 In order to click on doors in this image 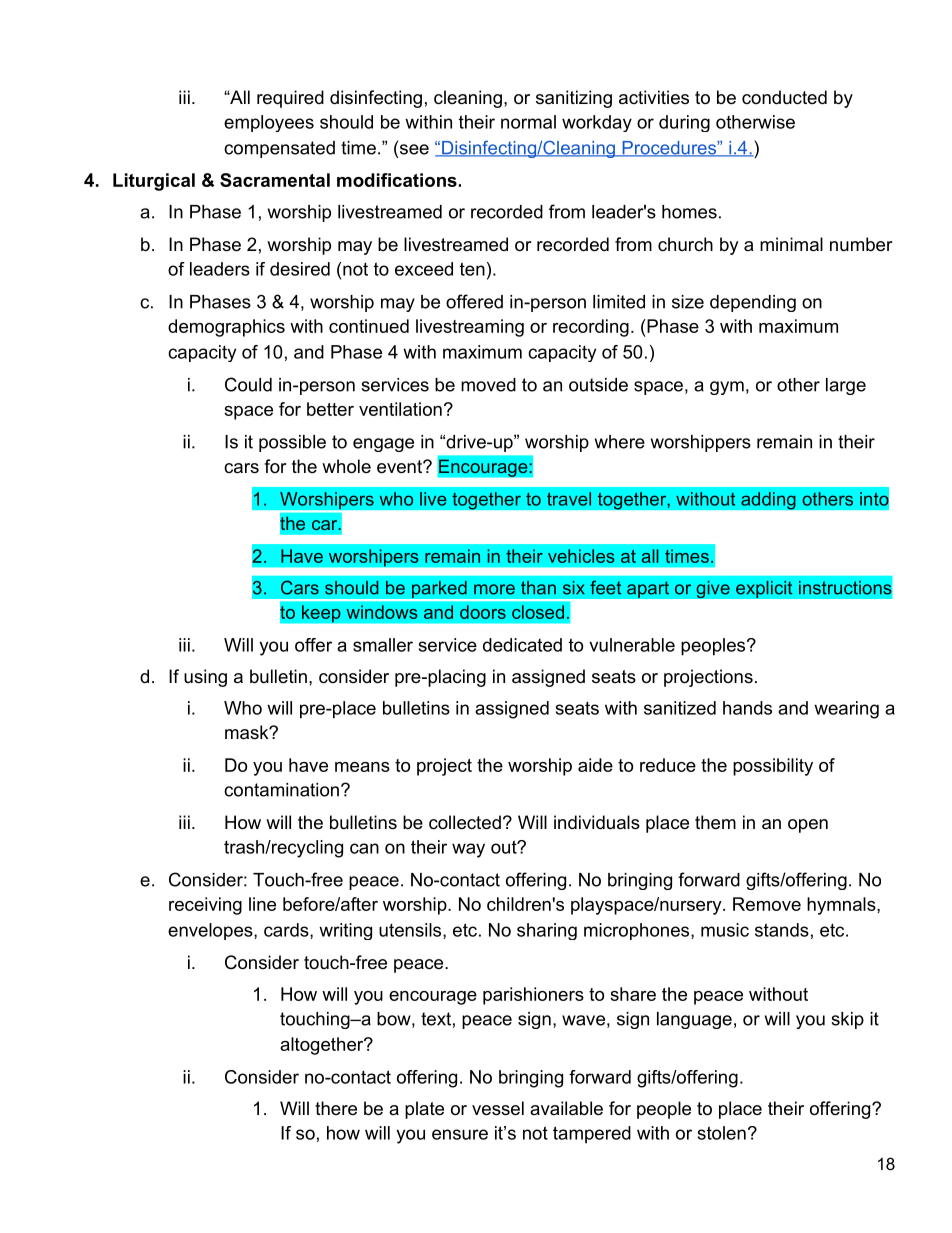, I will do `click(483, 612)`.
